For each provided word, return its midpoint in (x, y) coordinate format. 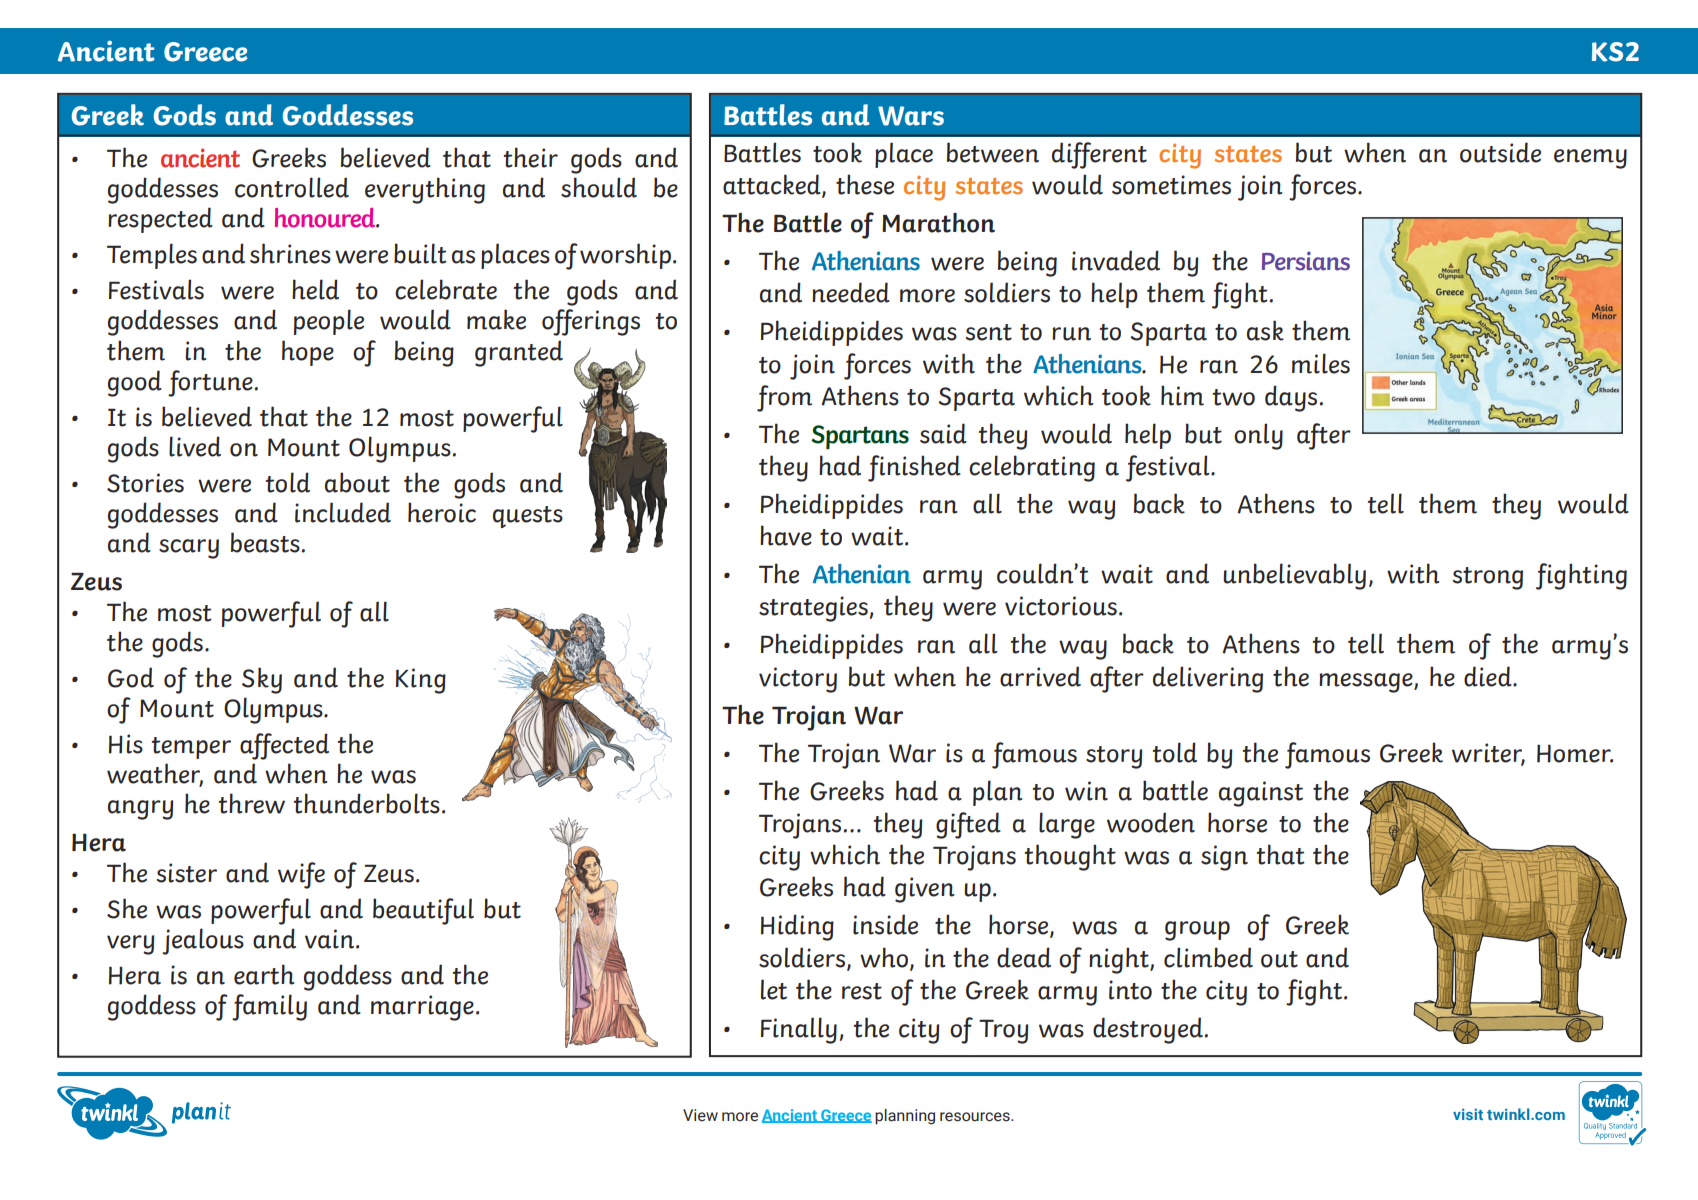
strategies (813, 609)
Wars (911, 116)
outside (1500, 152)
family (269, 1007)
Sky (262, 680)
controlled (292, 187)
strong (1488, 578)
